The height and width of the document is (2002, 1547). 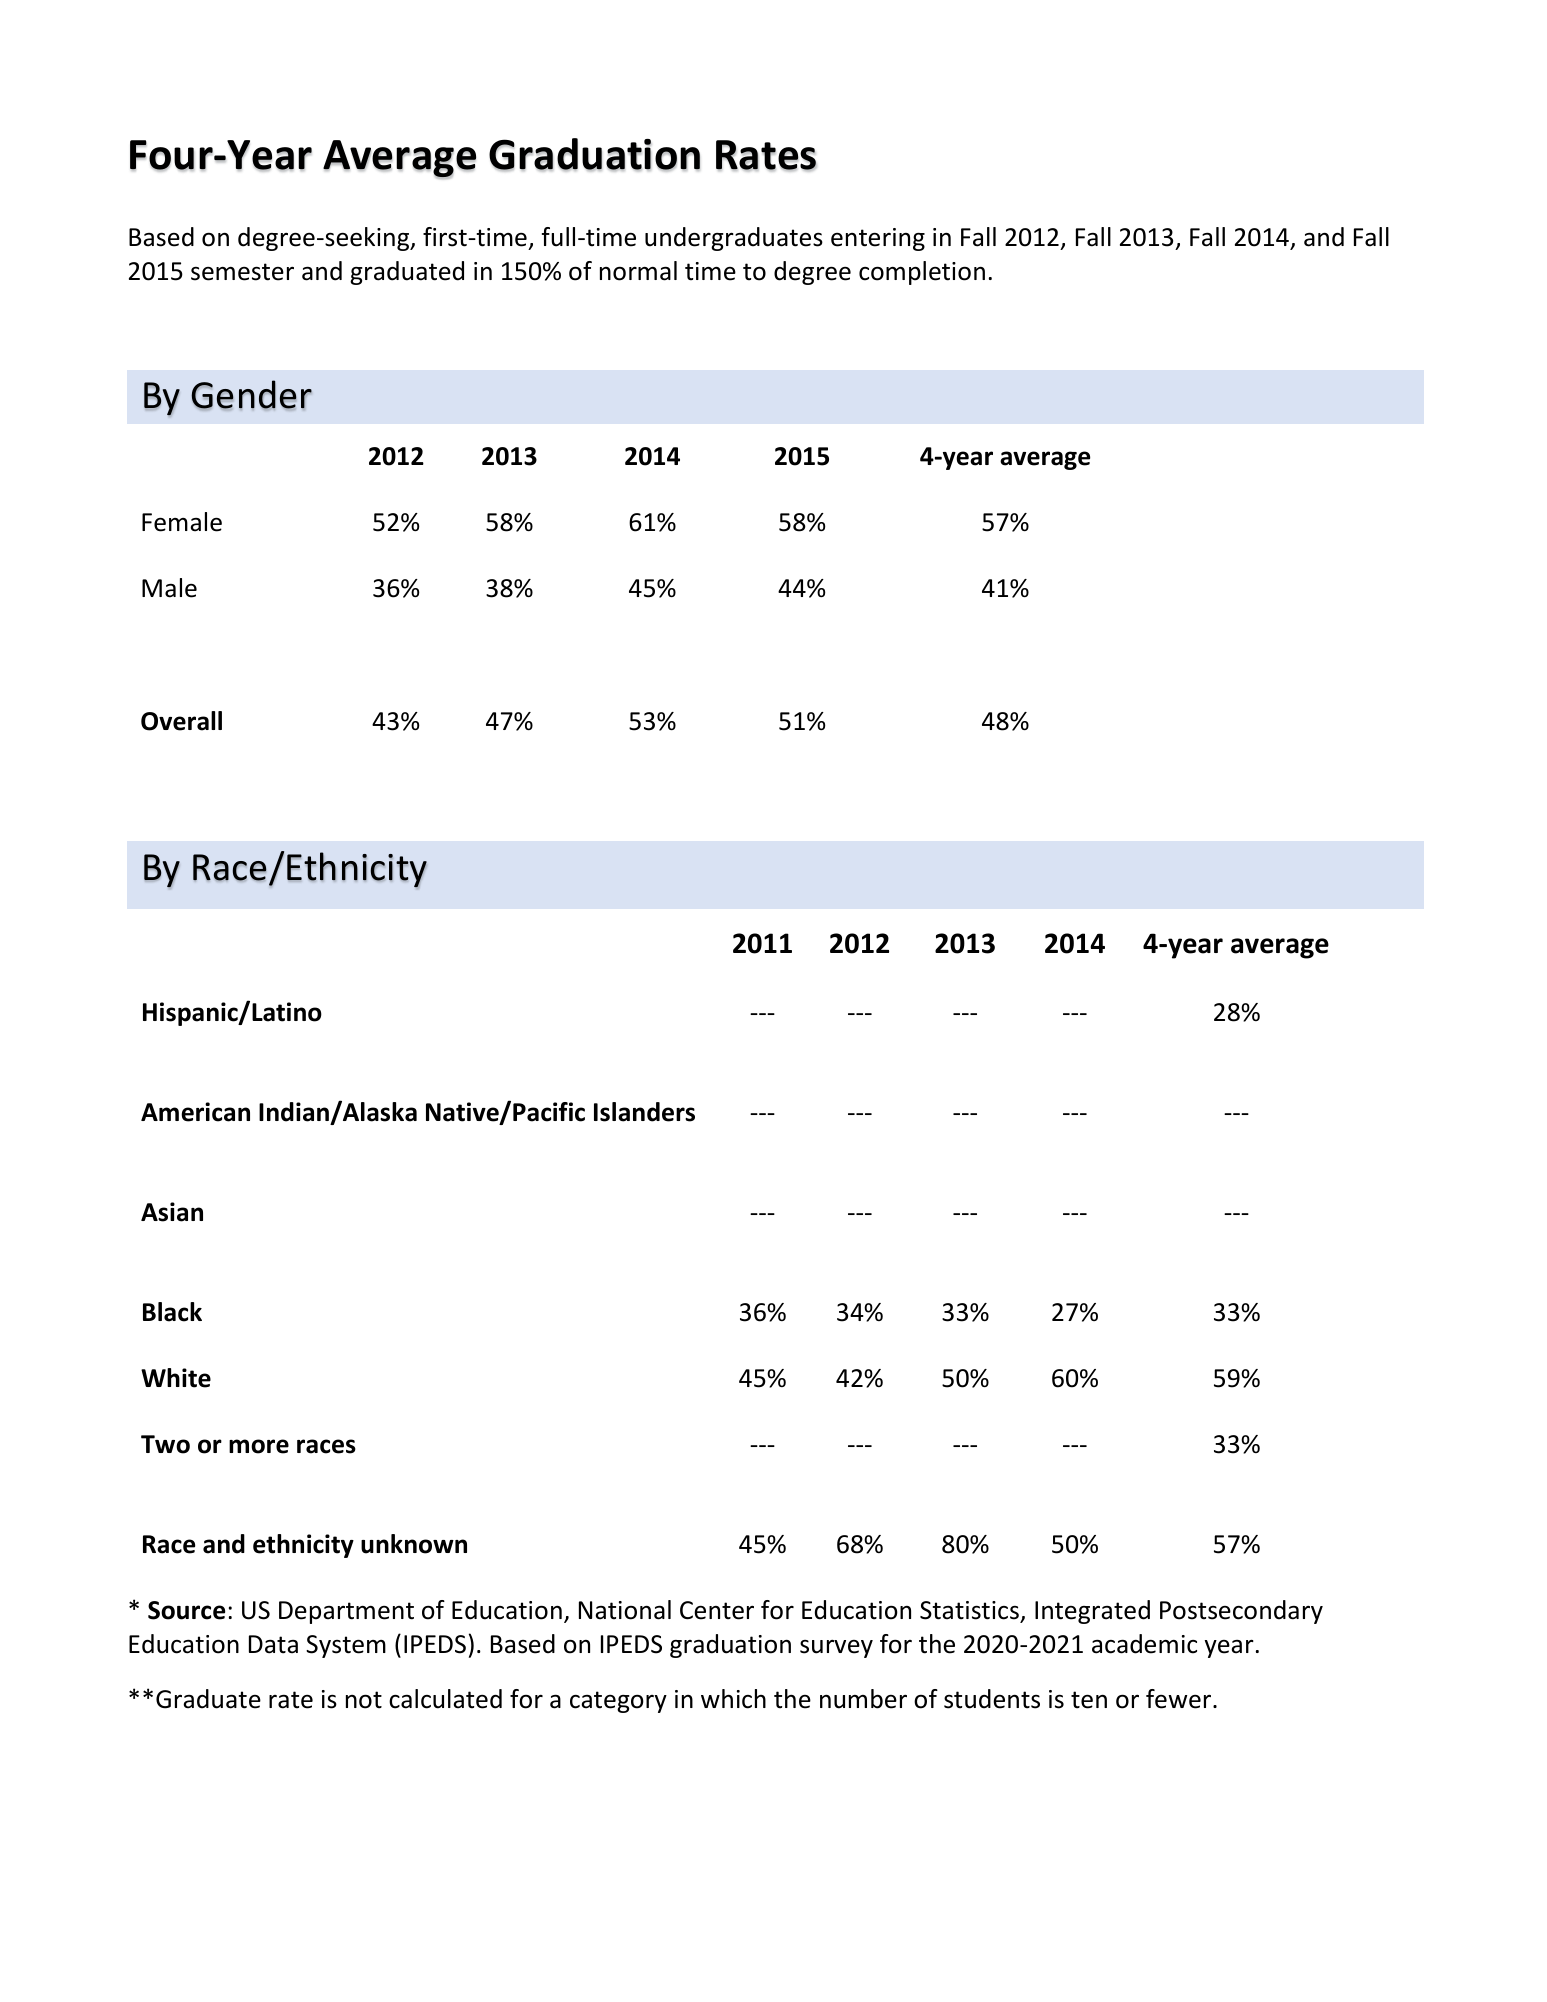 I want to click on Statistics, so click(x=969, y=1610).
